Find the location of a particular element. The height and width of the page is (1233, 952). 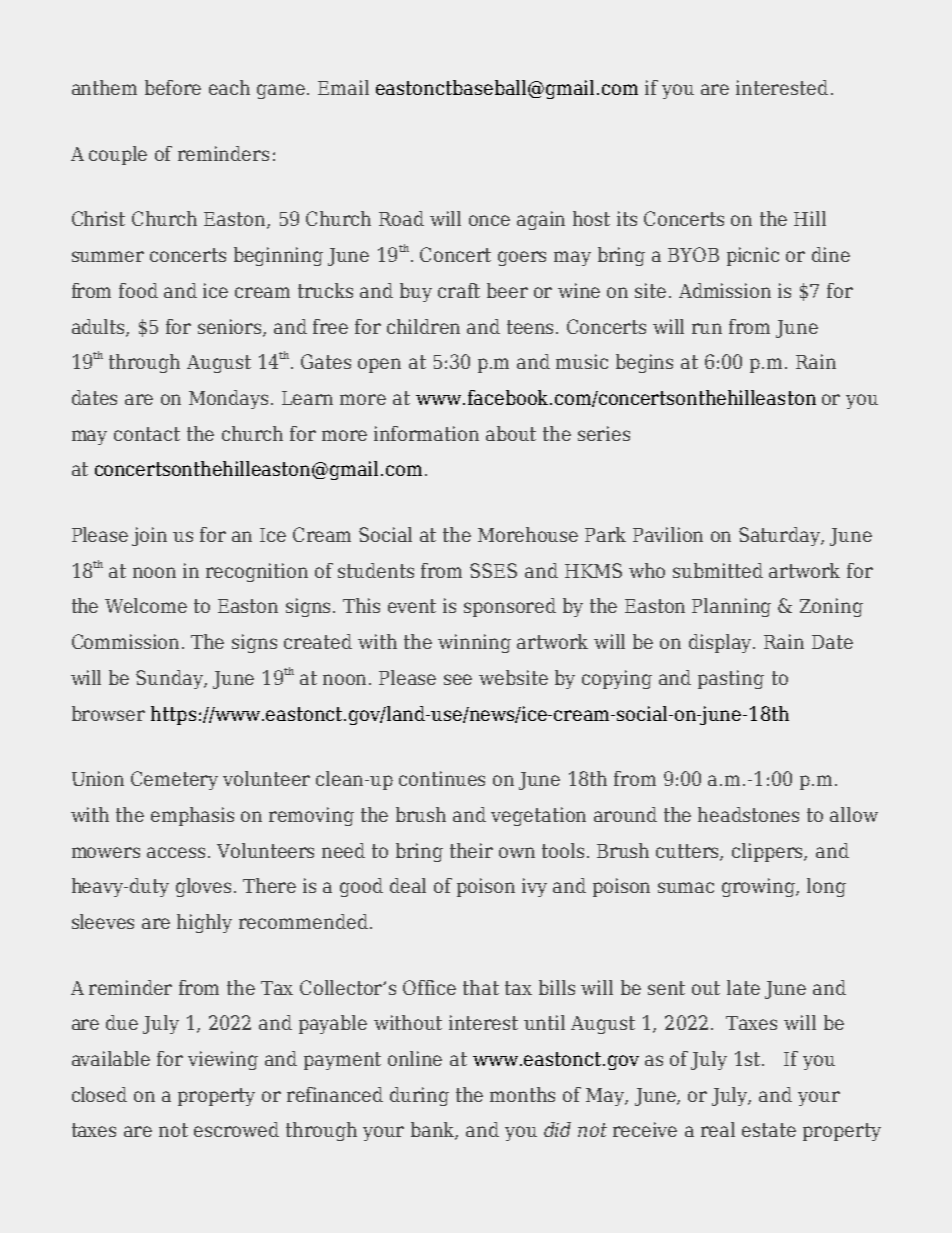

gloves is located at coordinates (203, 887).
